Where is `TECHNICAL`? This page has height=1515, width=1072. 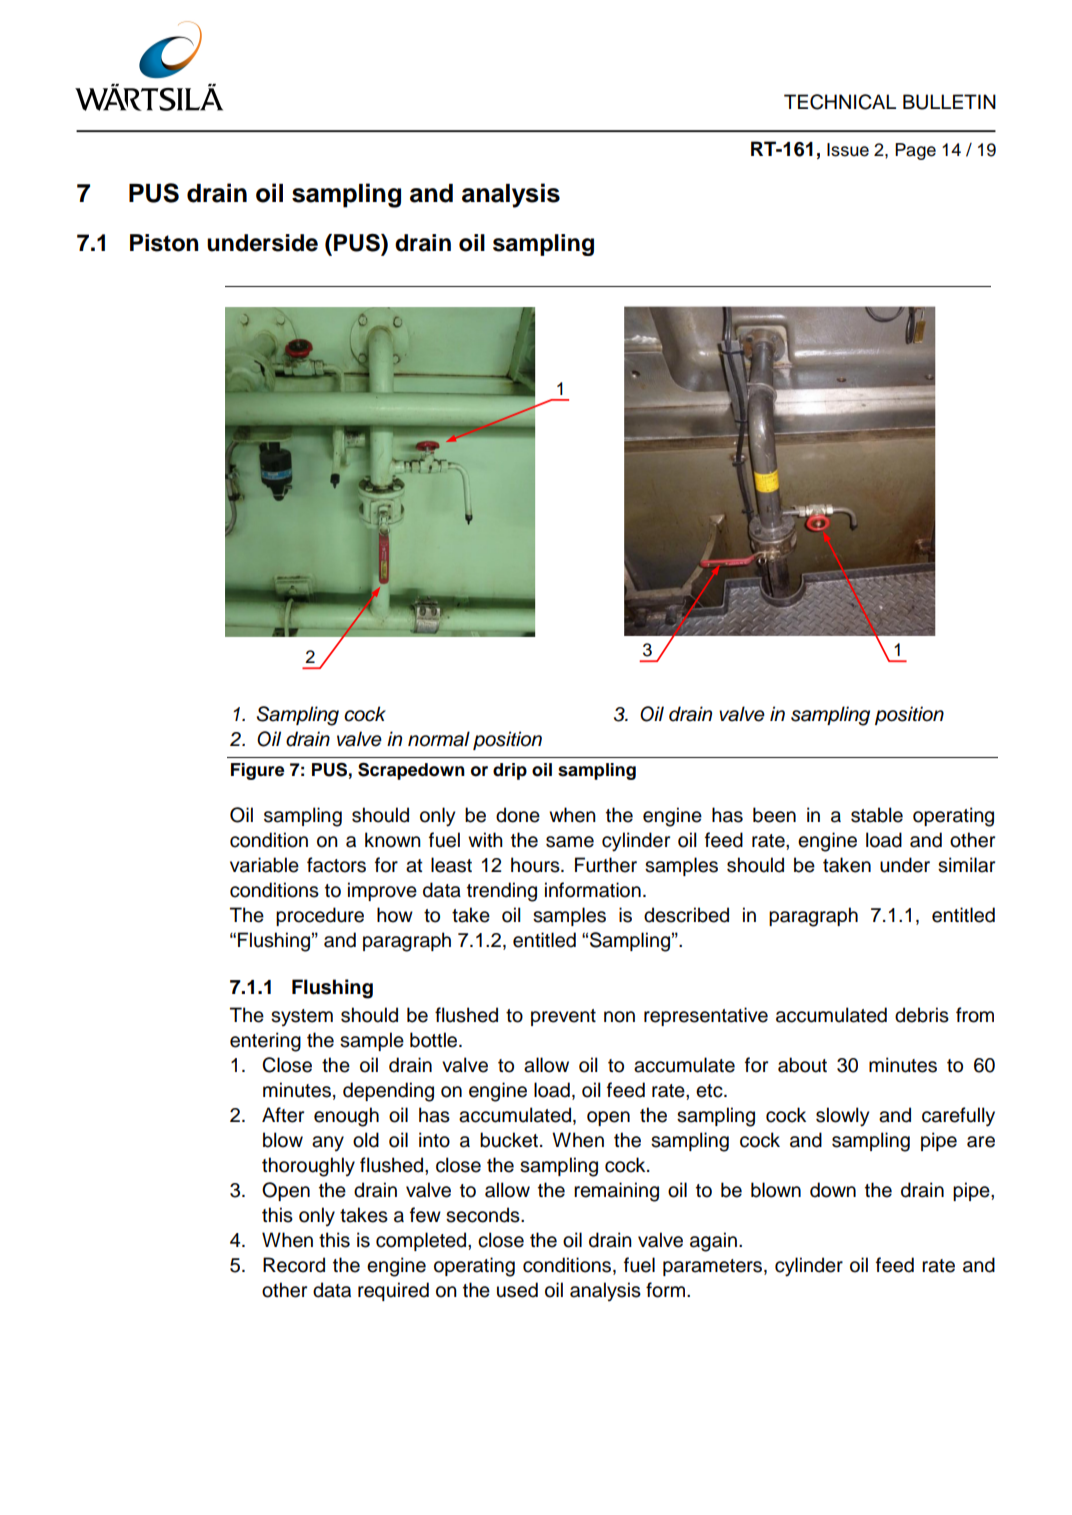
TECHNICAL is located at coordinates (840, 102).
